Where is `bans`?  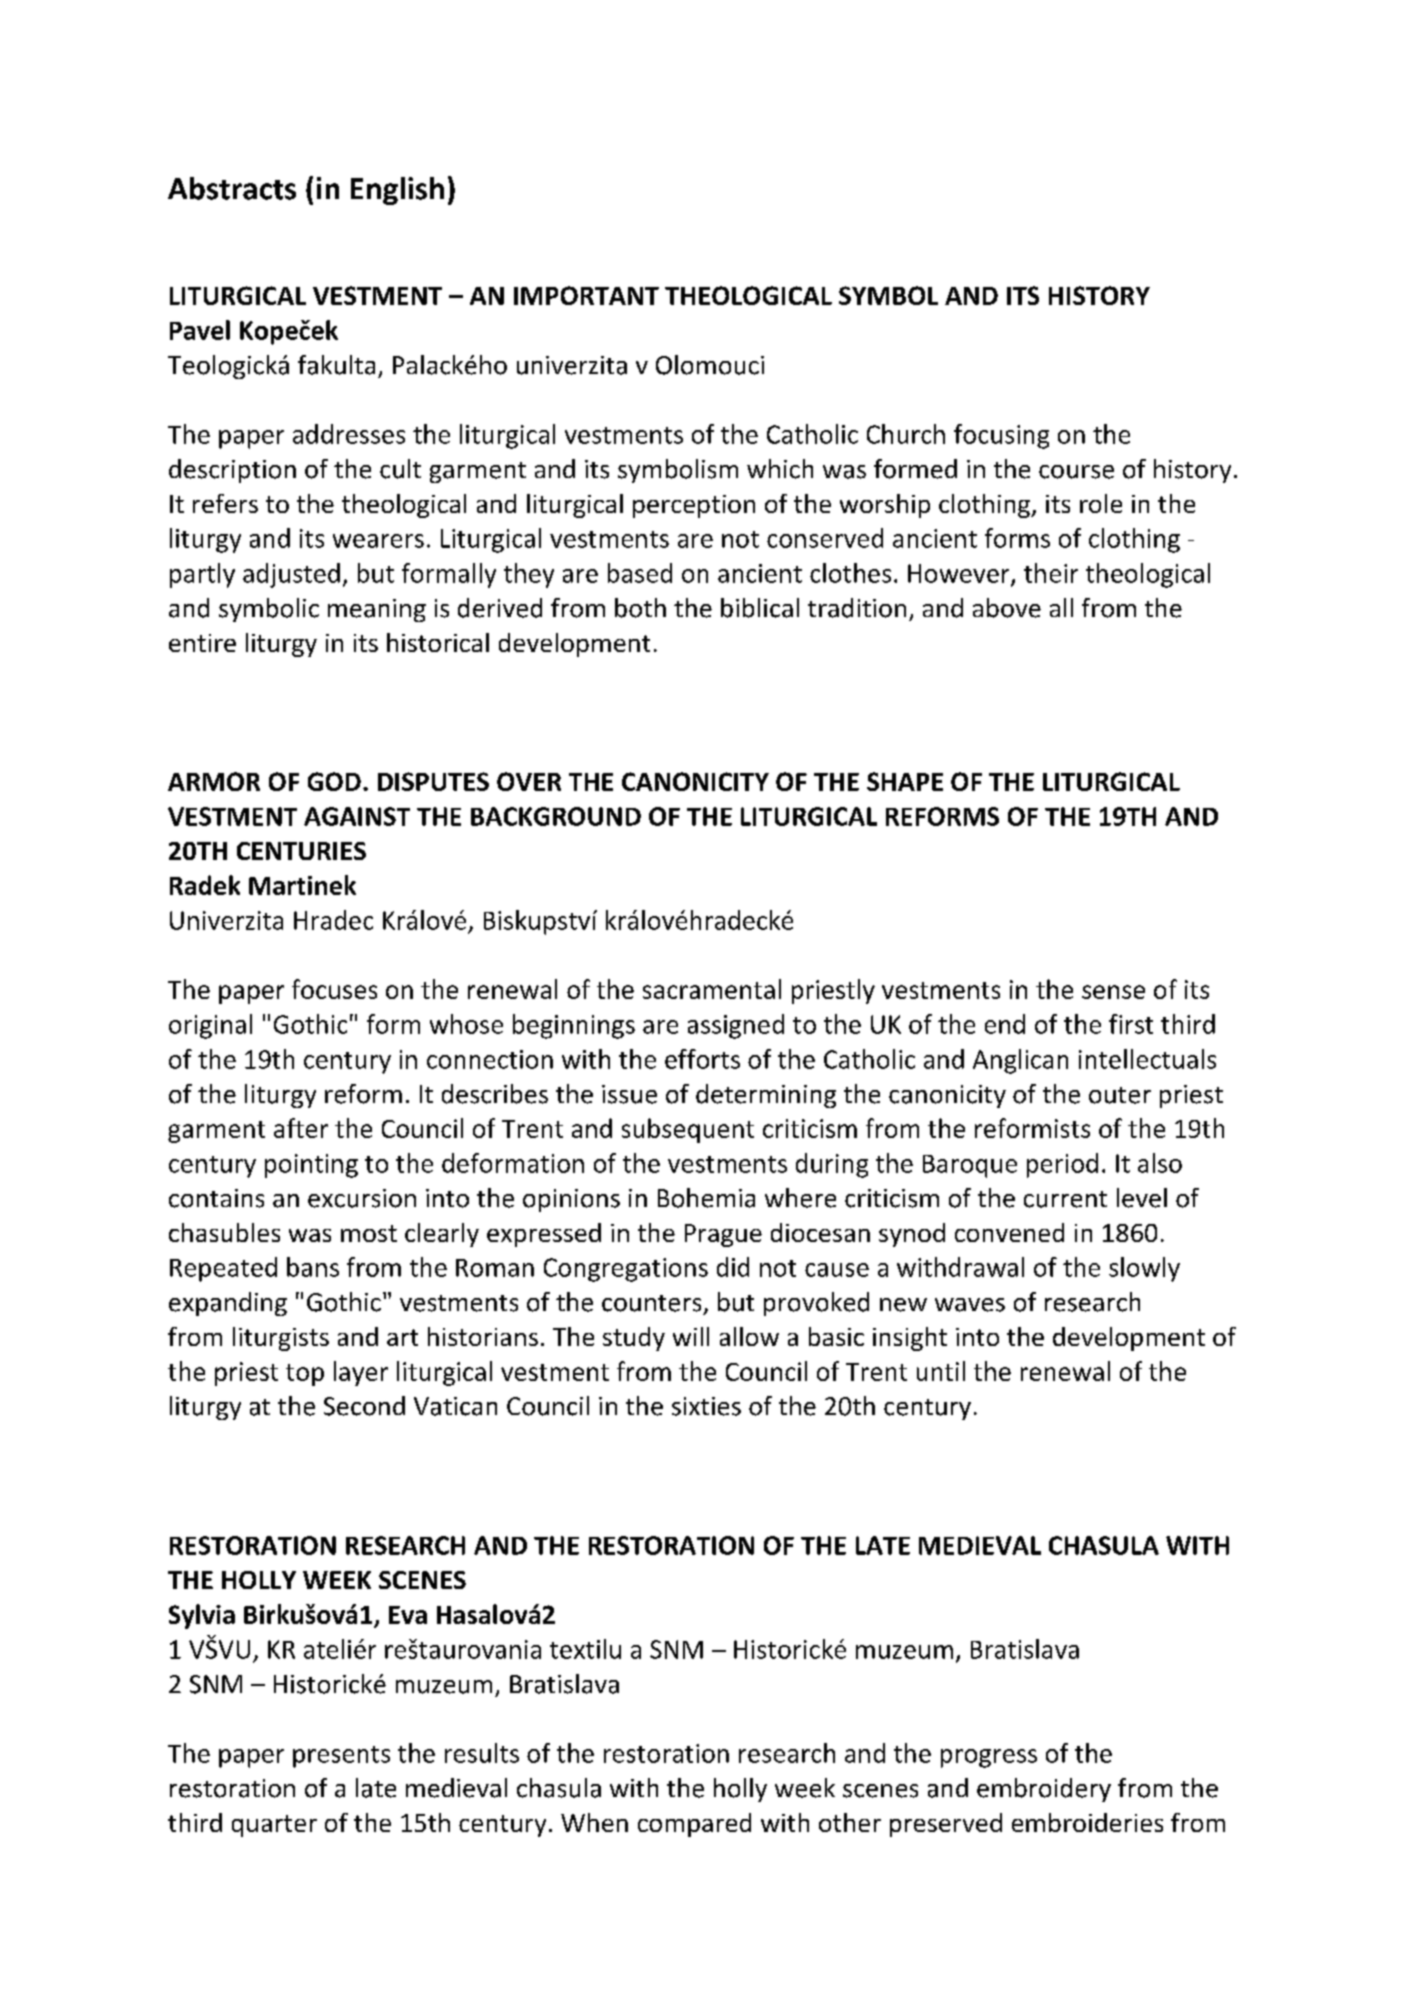
bans is located at coordinates (313, 1267).
